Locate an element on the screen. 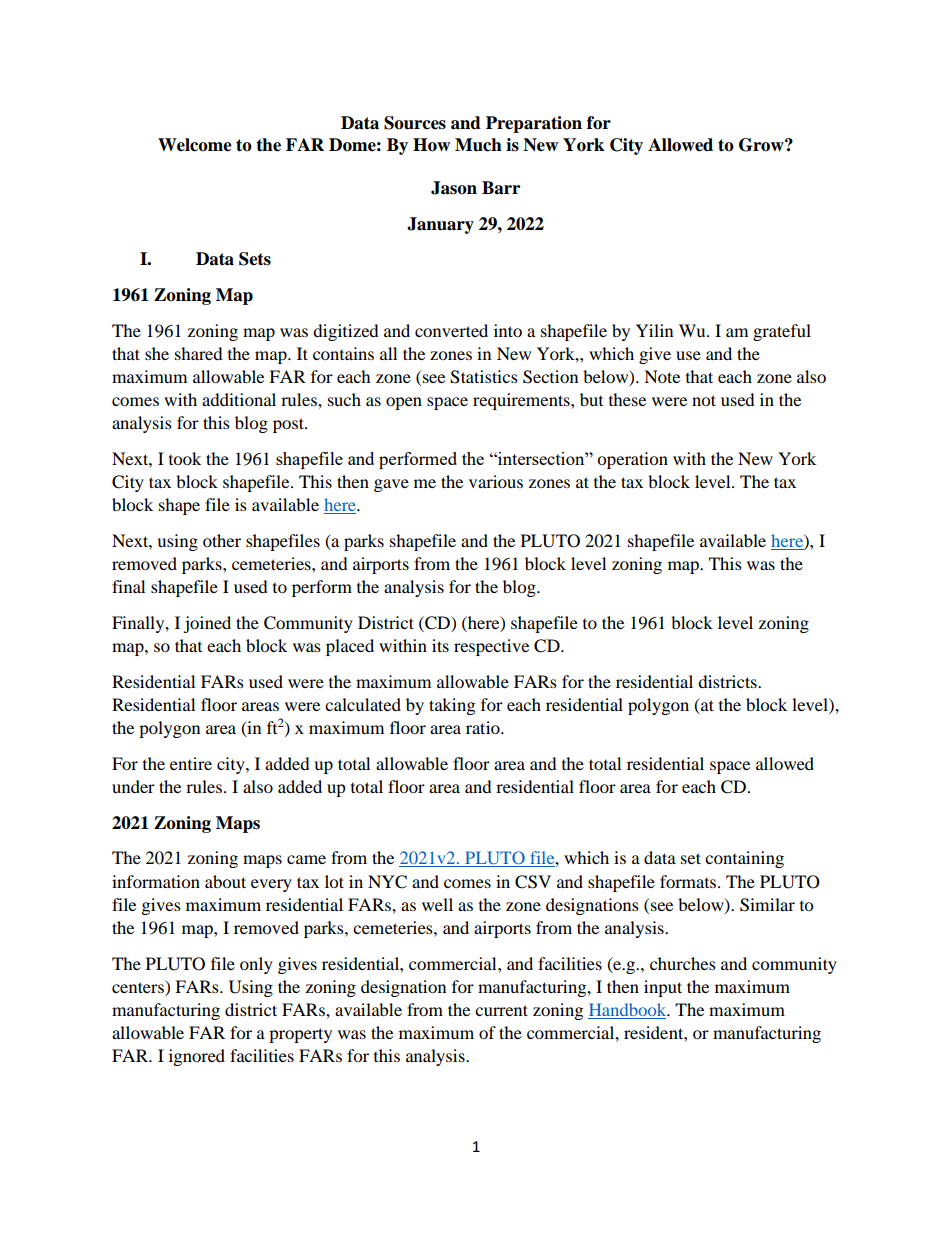 The width and height of the screenshot is (952, 1233). NYC is located at coordinates (387, 882).
